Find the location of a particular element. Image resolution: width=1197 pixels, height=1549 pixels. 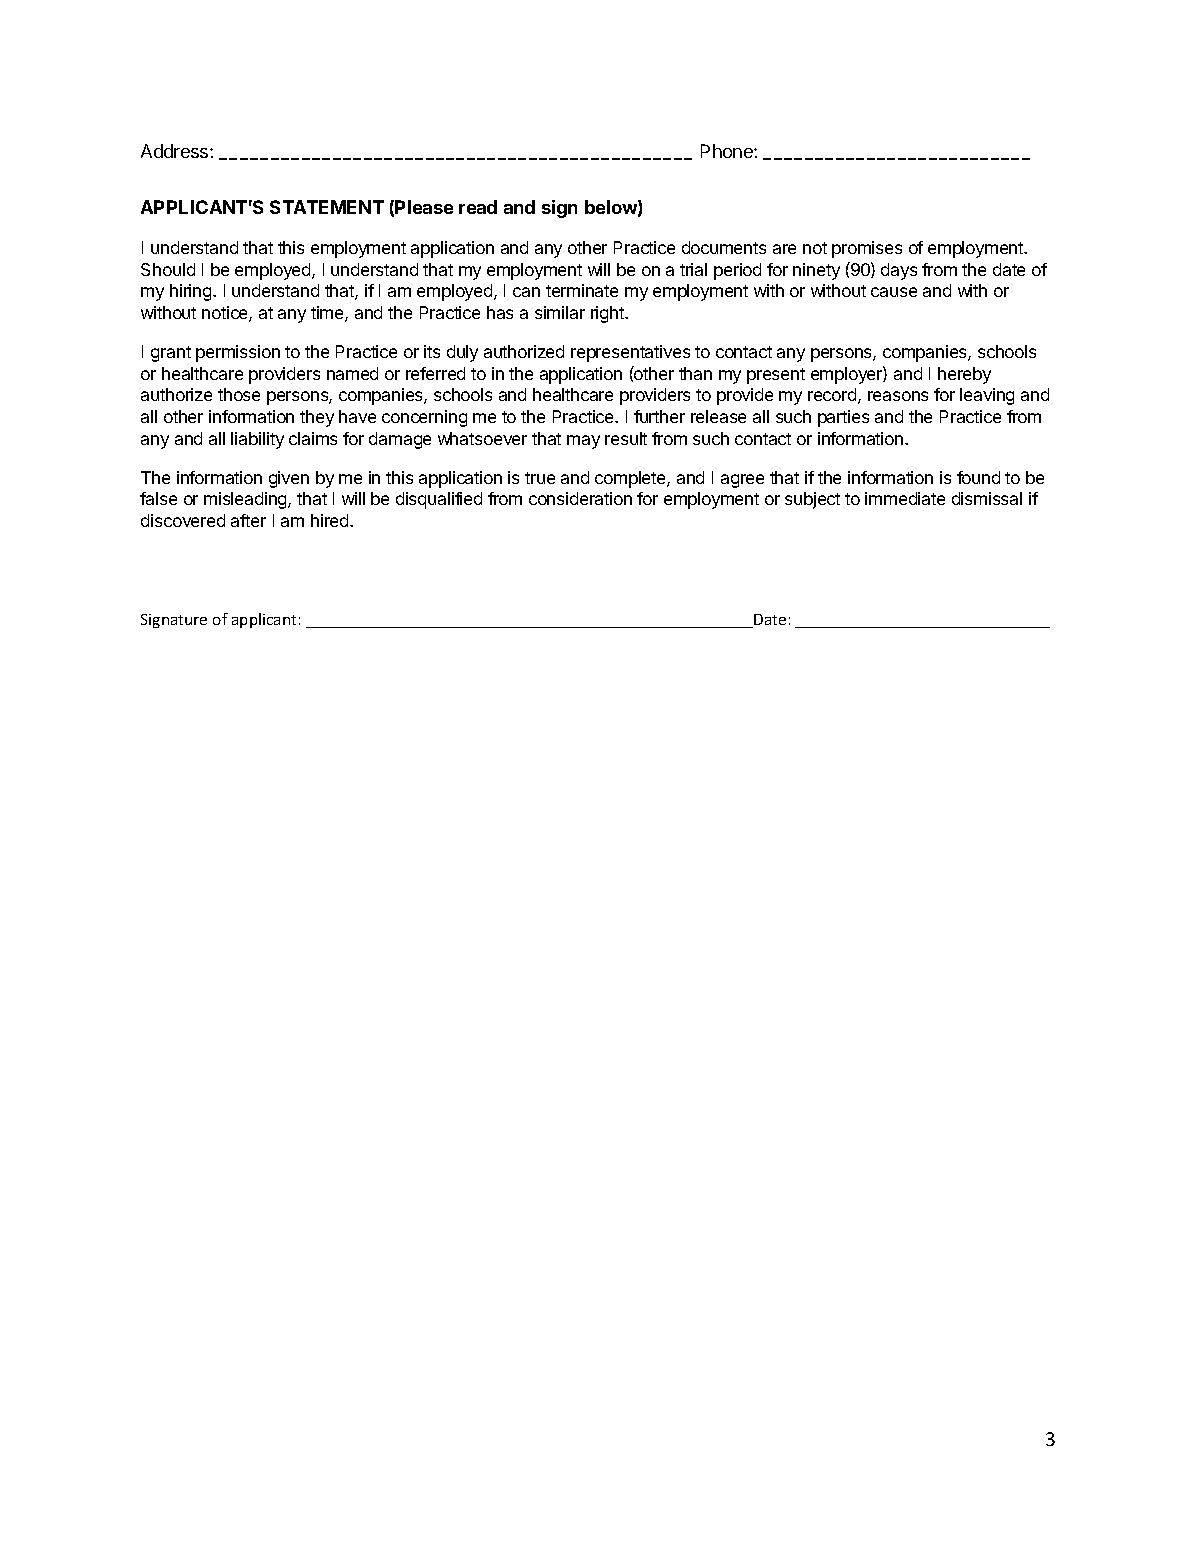

permission is located at coordinates (238, 353).
